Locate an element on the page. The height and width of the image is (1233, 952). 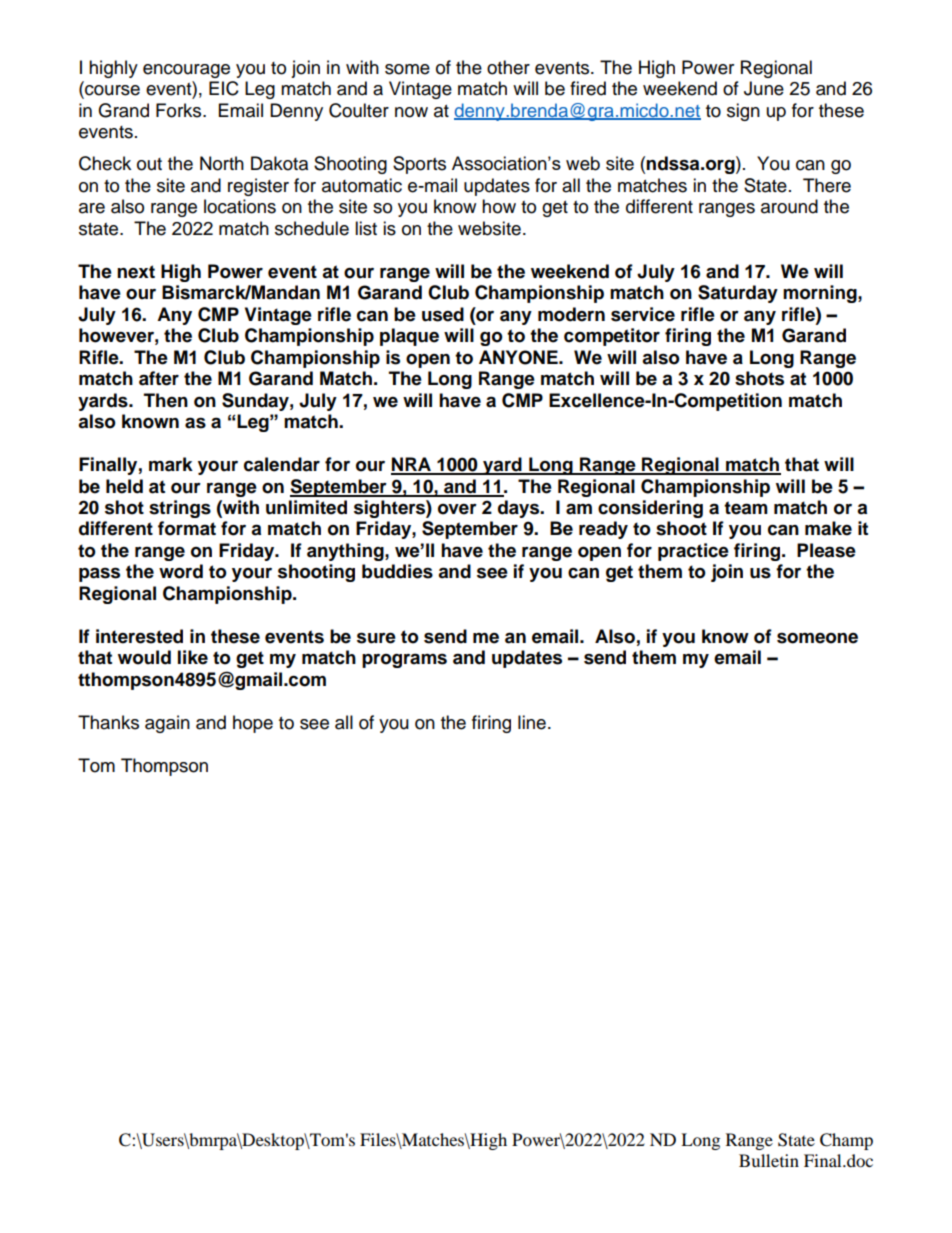
mark is located at coordinates (171, 464).
